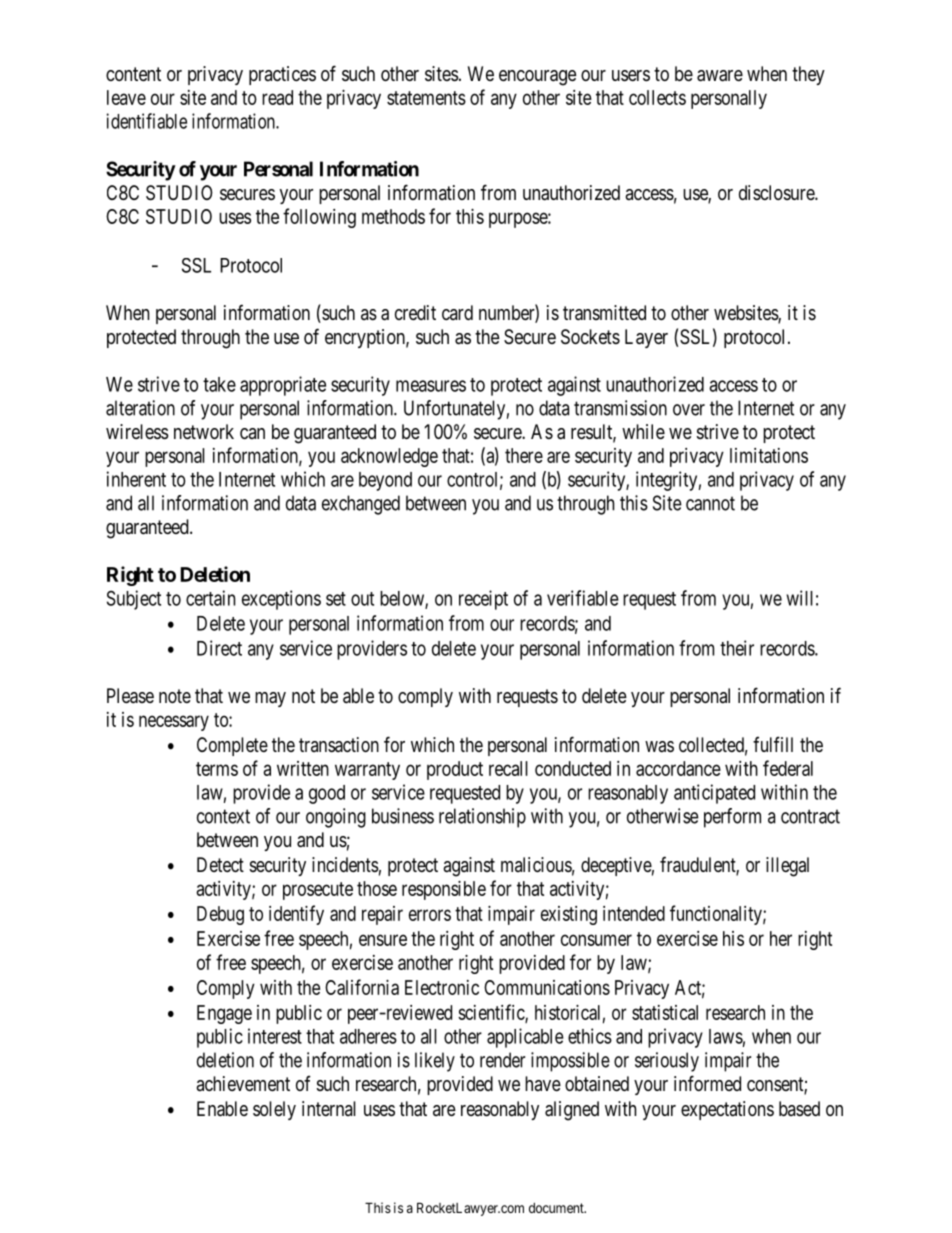  What do you see at coordinates (277, 97) in the document?
I see `read` at bounding box center [277, 97].
